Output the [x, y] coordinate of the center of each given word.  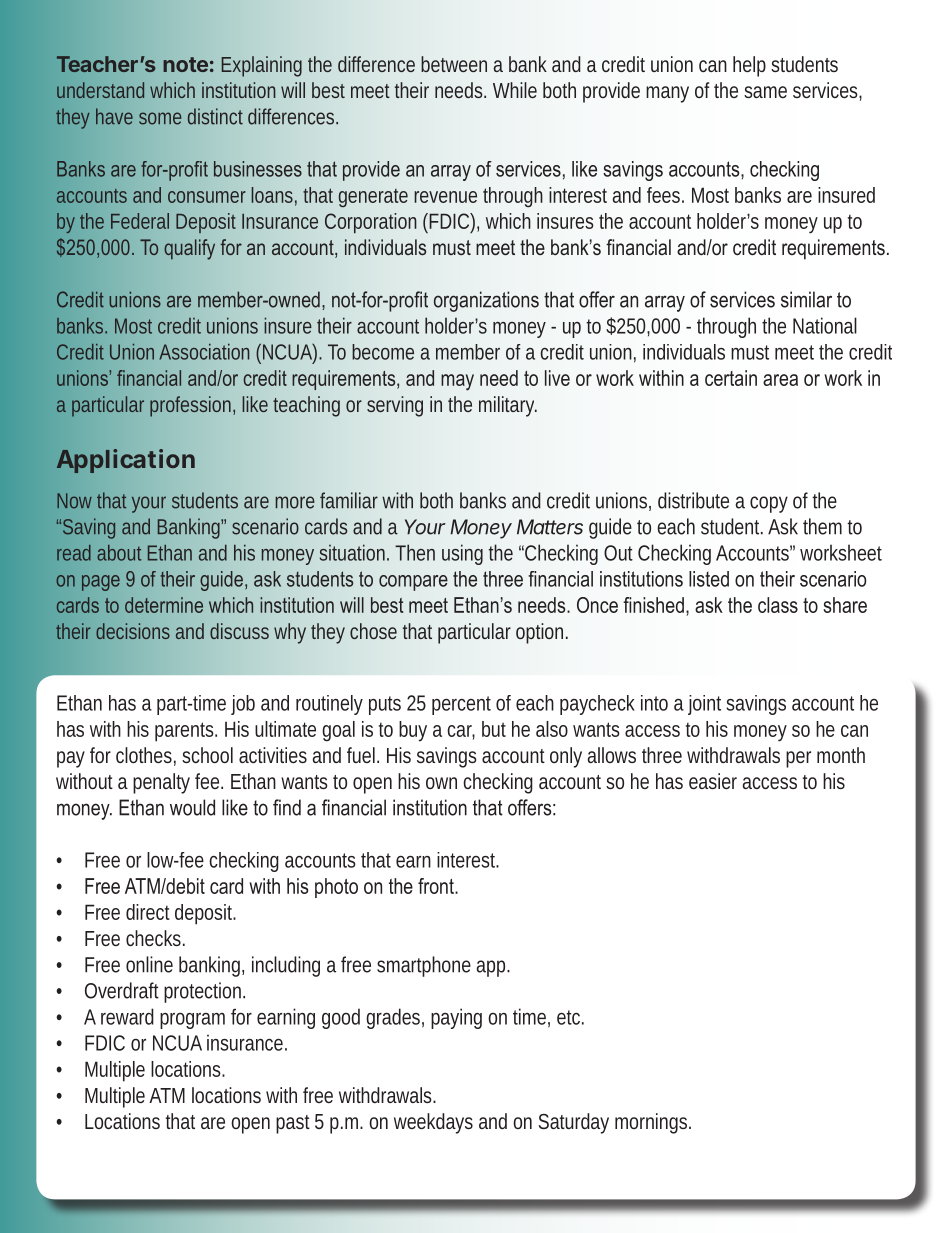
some [160, 118]
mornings [652, 1123]
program [192, 1021]
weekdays [433, 1123]
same [765, 92]
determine [164, 605]
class [778, 605]
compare [413, 583]
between [454, 64]
